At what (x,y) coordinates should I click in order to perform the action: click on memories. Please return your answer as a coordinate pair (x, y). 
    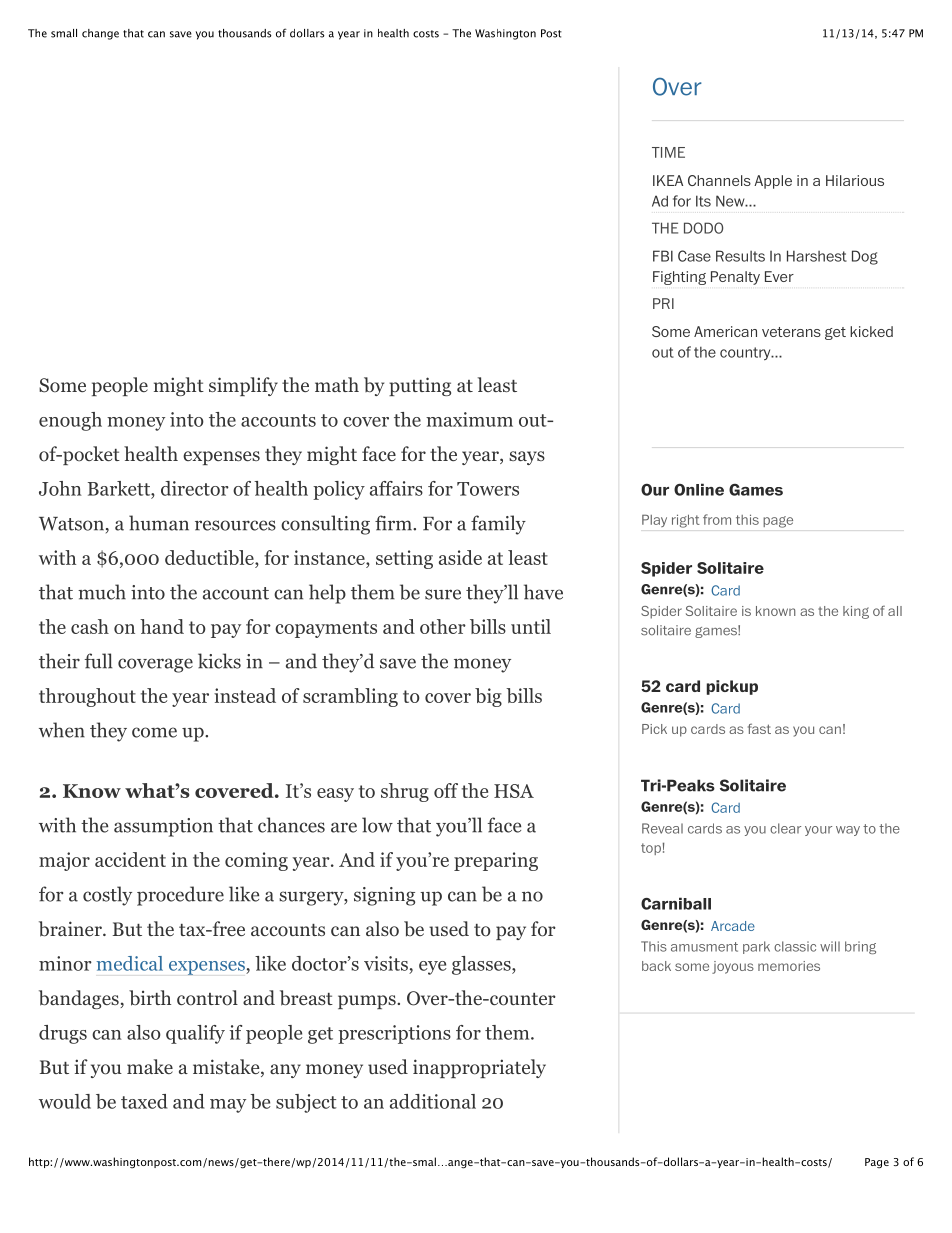
    Looking at the image, I should click on (789, 966).
